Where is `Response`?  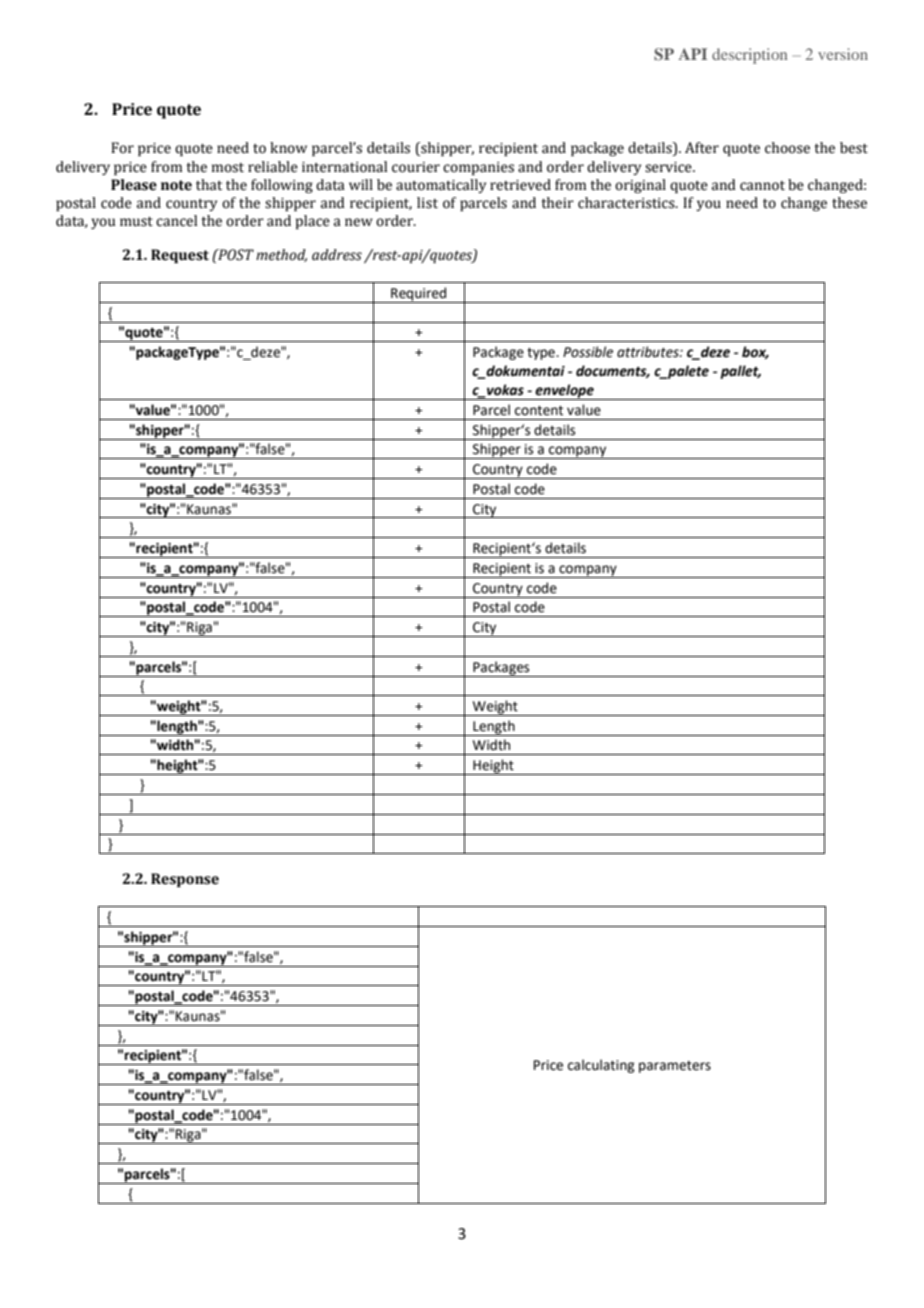 Response is located at coordinates (185, 880).
